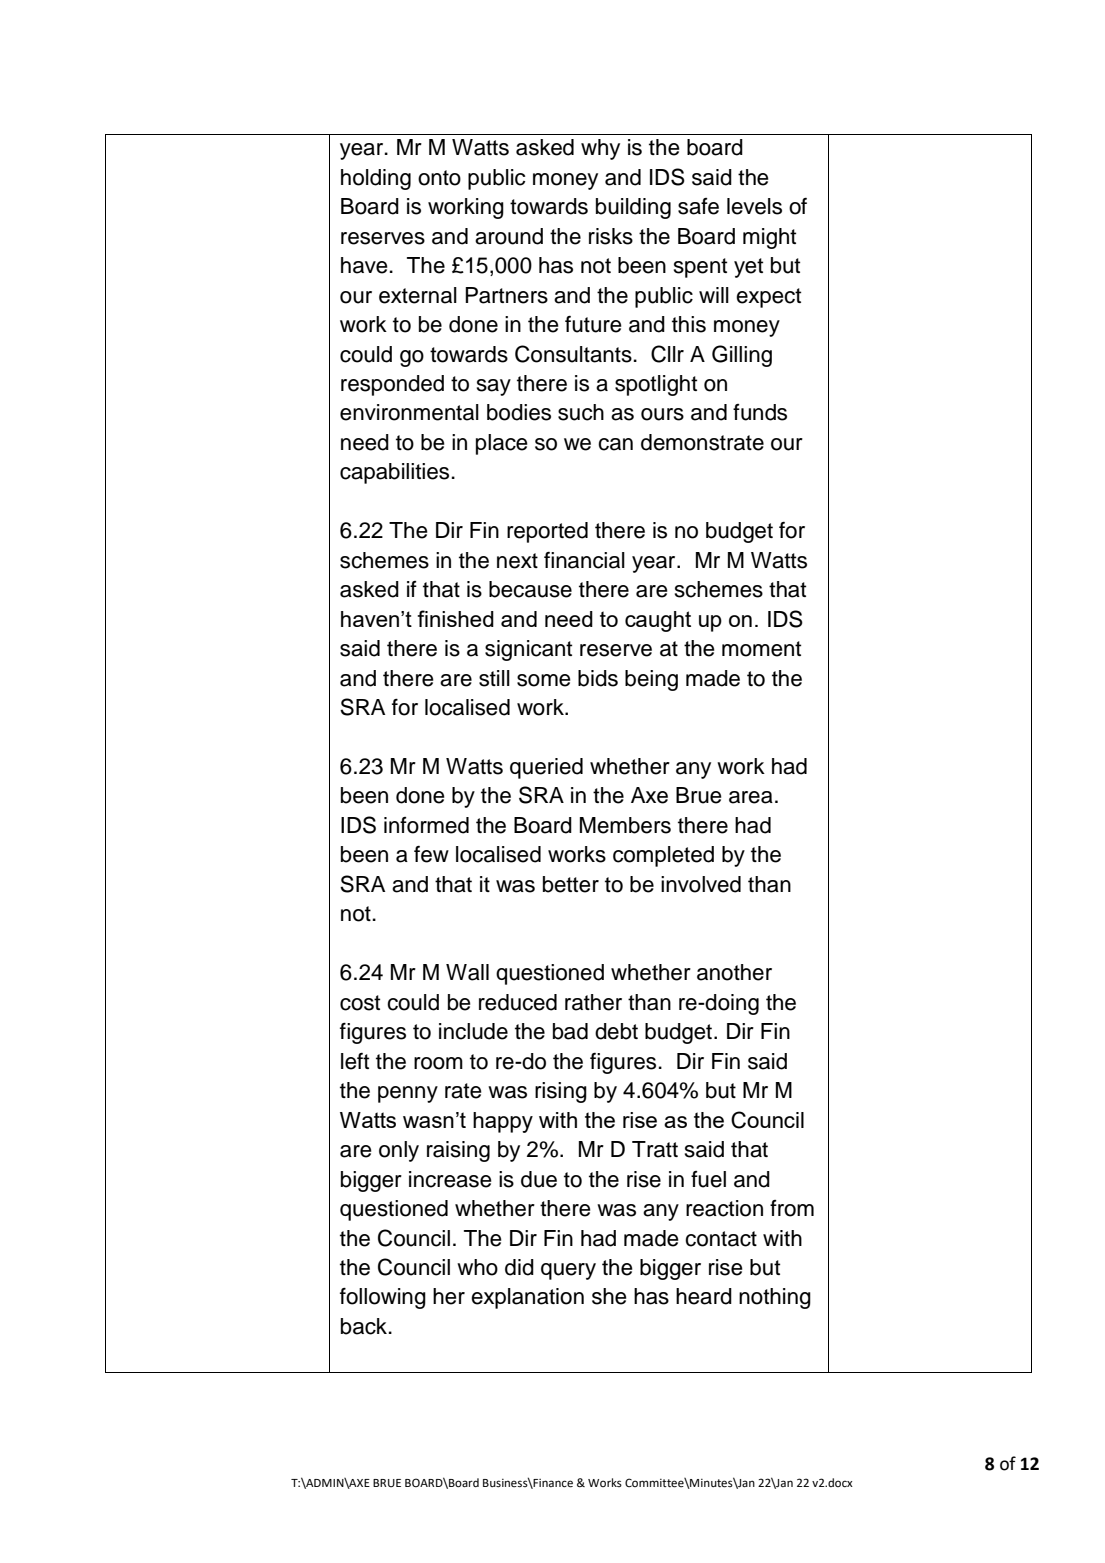 Image resolution: width=1105 pixels, height=1563 pixels. Describe the element at coordinates (600, 149) in the screenshot. I see `why` at that location.
